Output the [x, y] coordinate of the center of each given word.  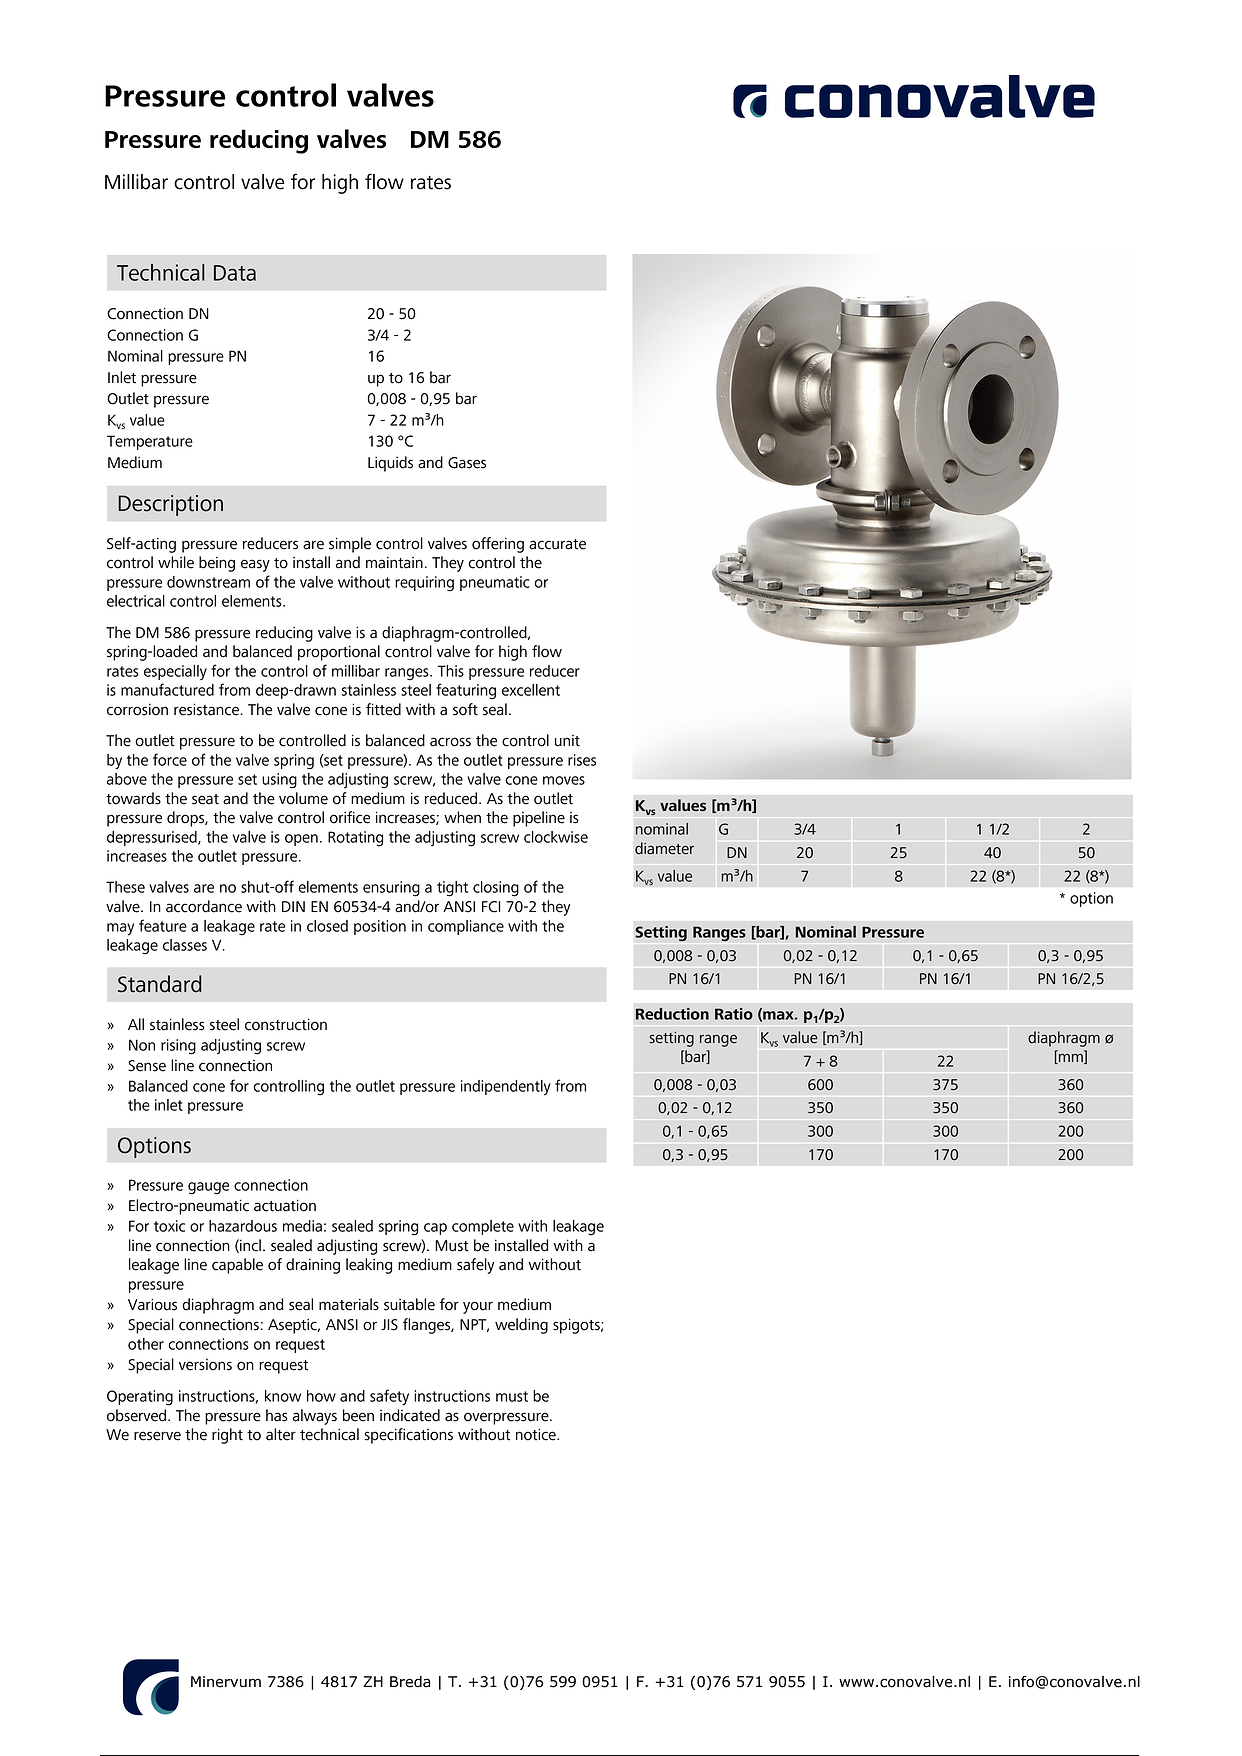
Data [235, 273]
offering [498, 545]
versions [205, 1365]
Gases [467, 463]
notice [537, 1434]
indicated [410, 1415]
